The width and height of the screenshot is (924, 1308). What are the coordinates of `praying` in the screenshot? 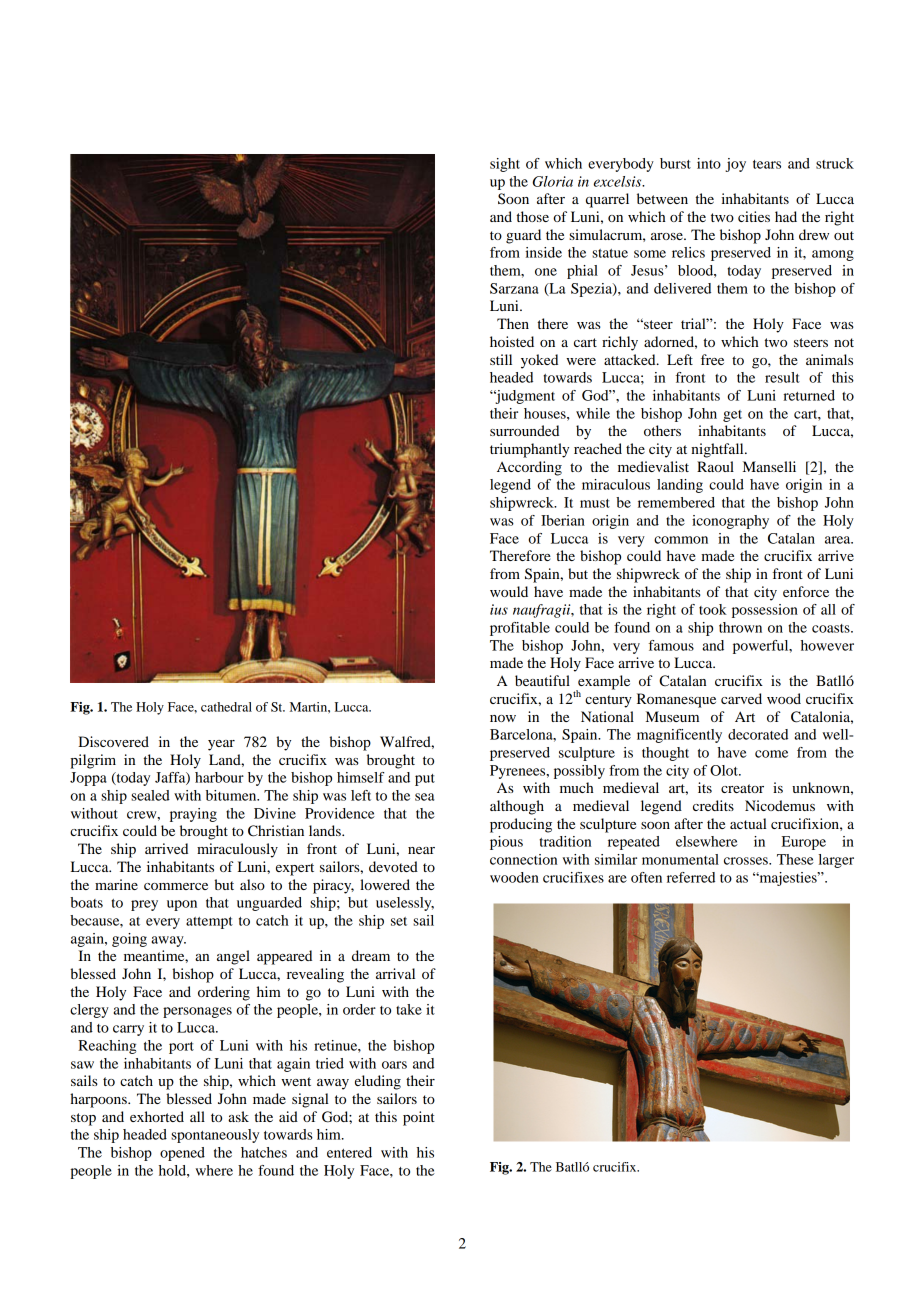 It's located at (193, 815).
